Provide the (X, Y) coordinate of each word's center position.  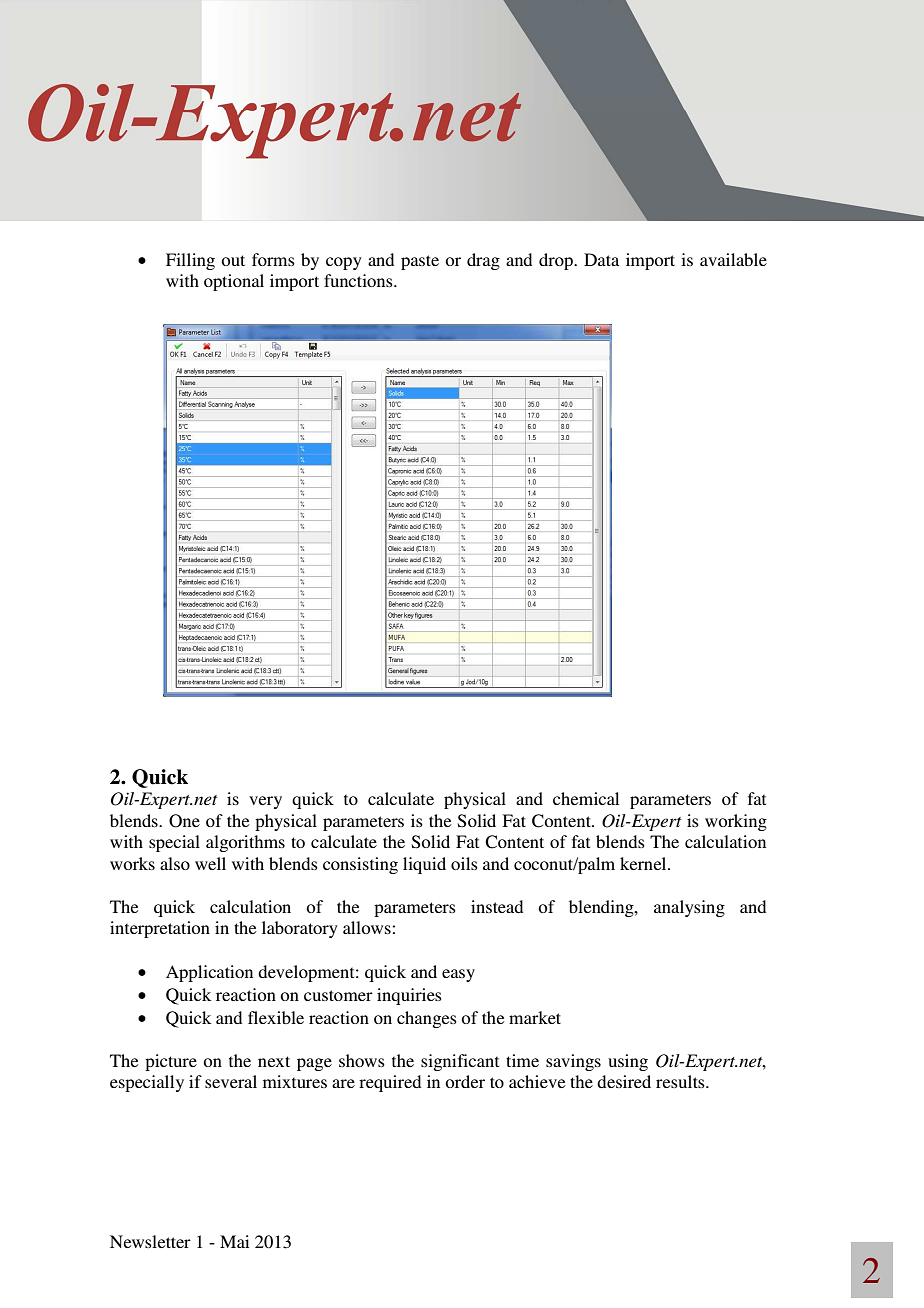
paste (420, 262)
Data (601, 259)
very (265, 802)
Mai (234, 1241)
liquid (424, 865)
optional (234, 282)
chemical (586, 798)
